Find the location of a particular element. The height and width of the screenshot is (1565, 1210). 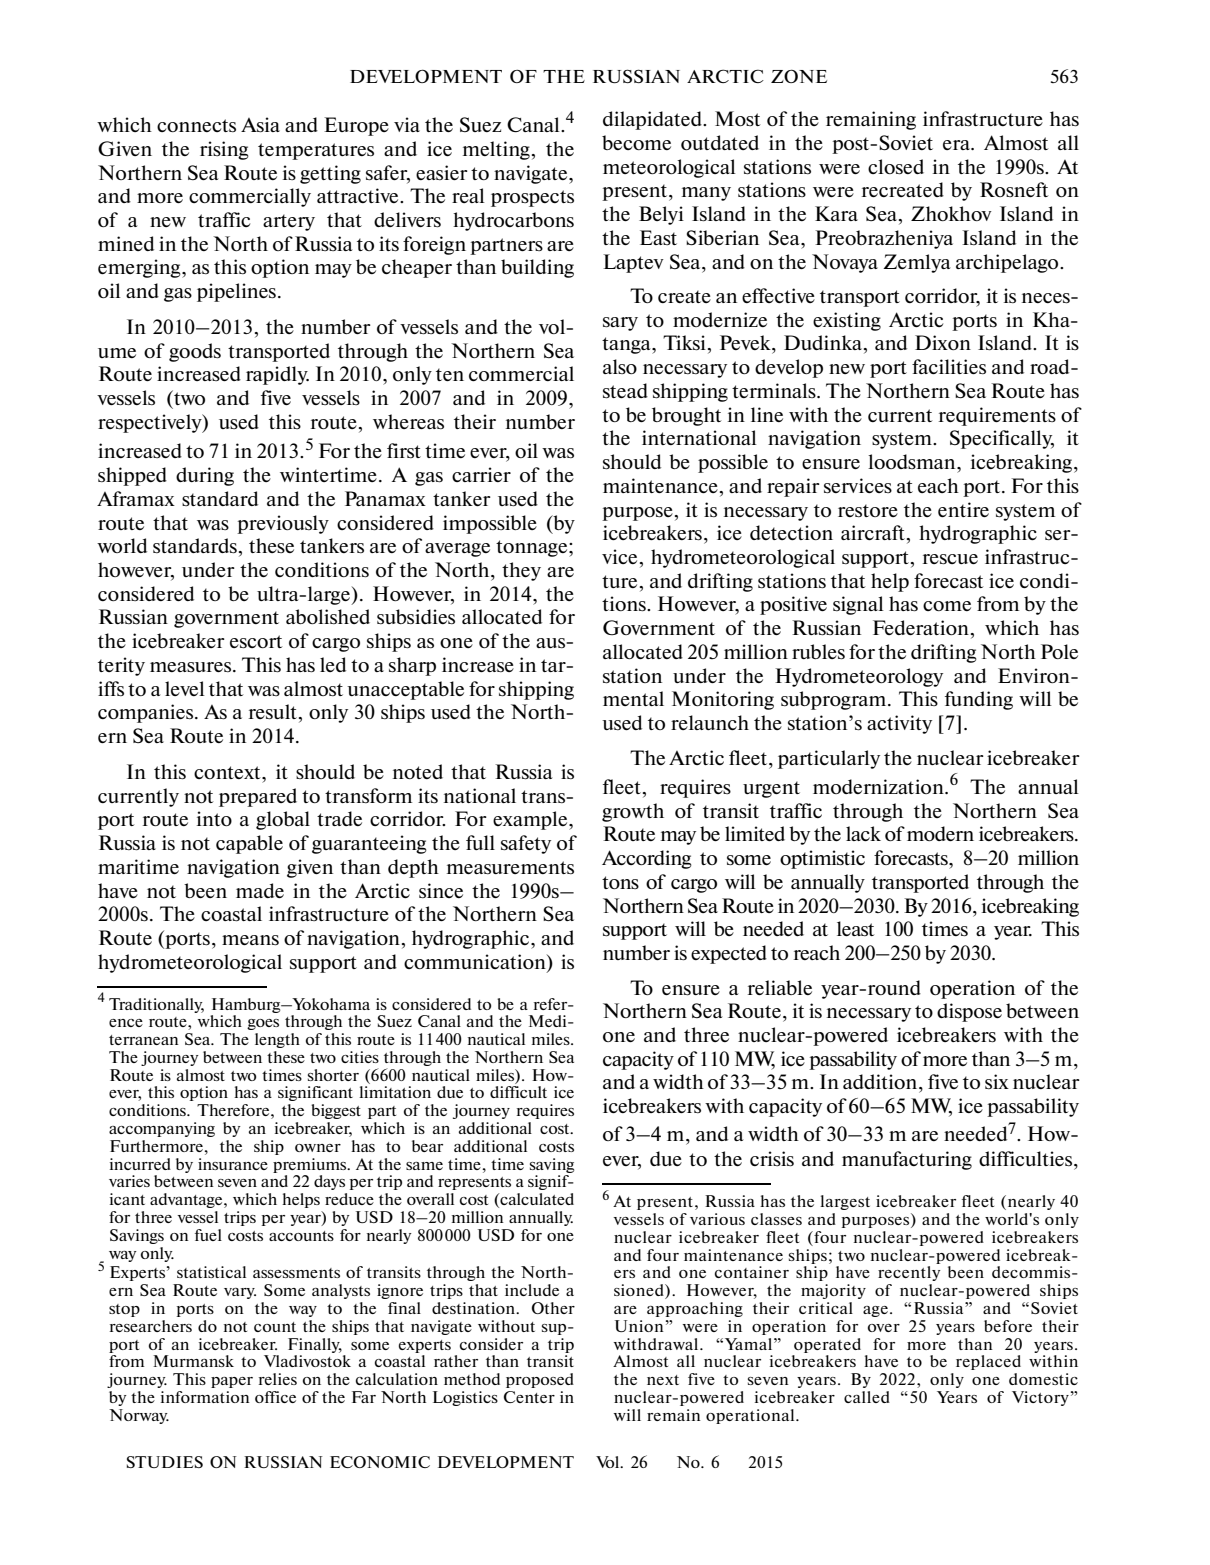

closed is located at coordinates (896, 166).
